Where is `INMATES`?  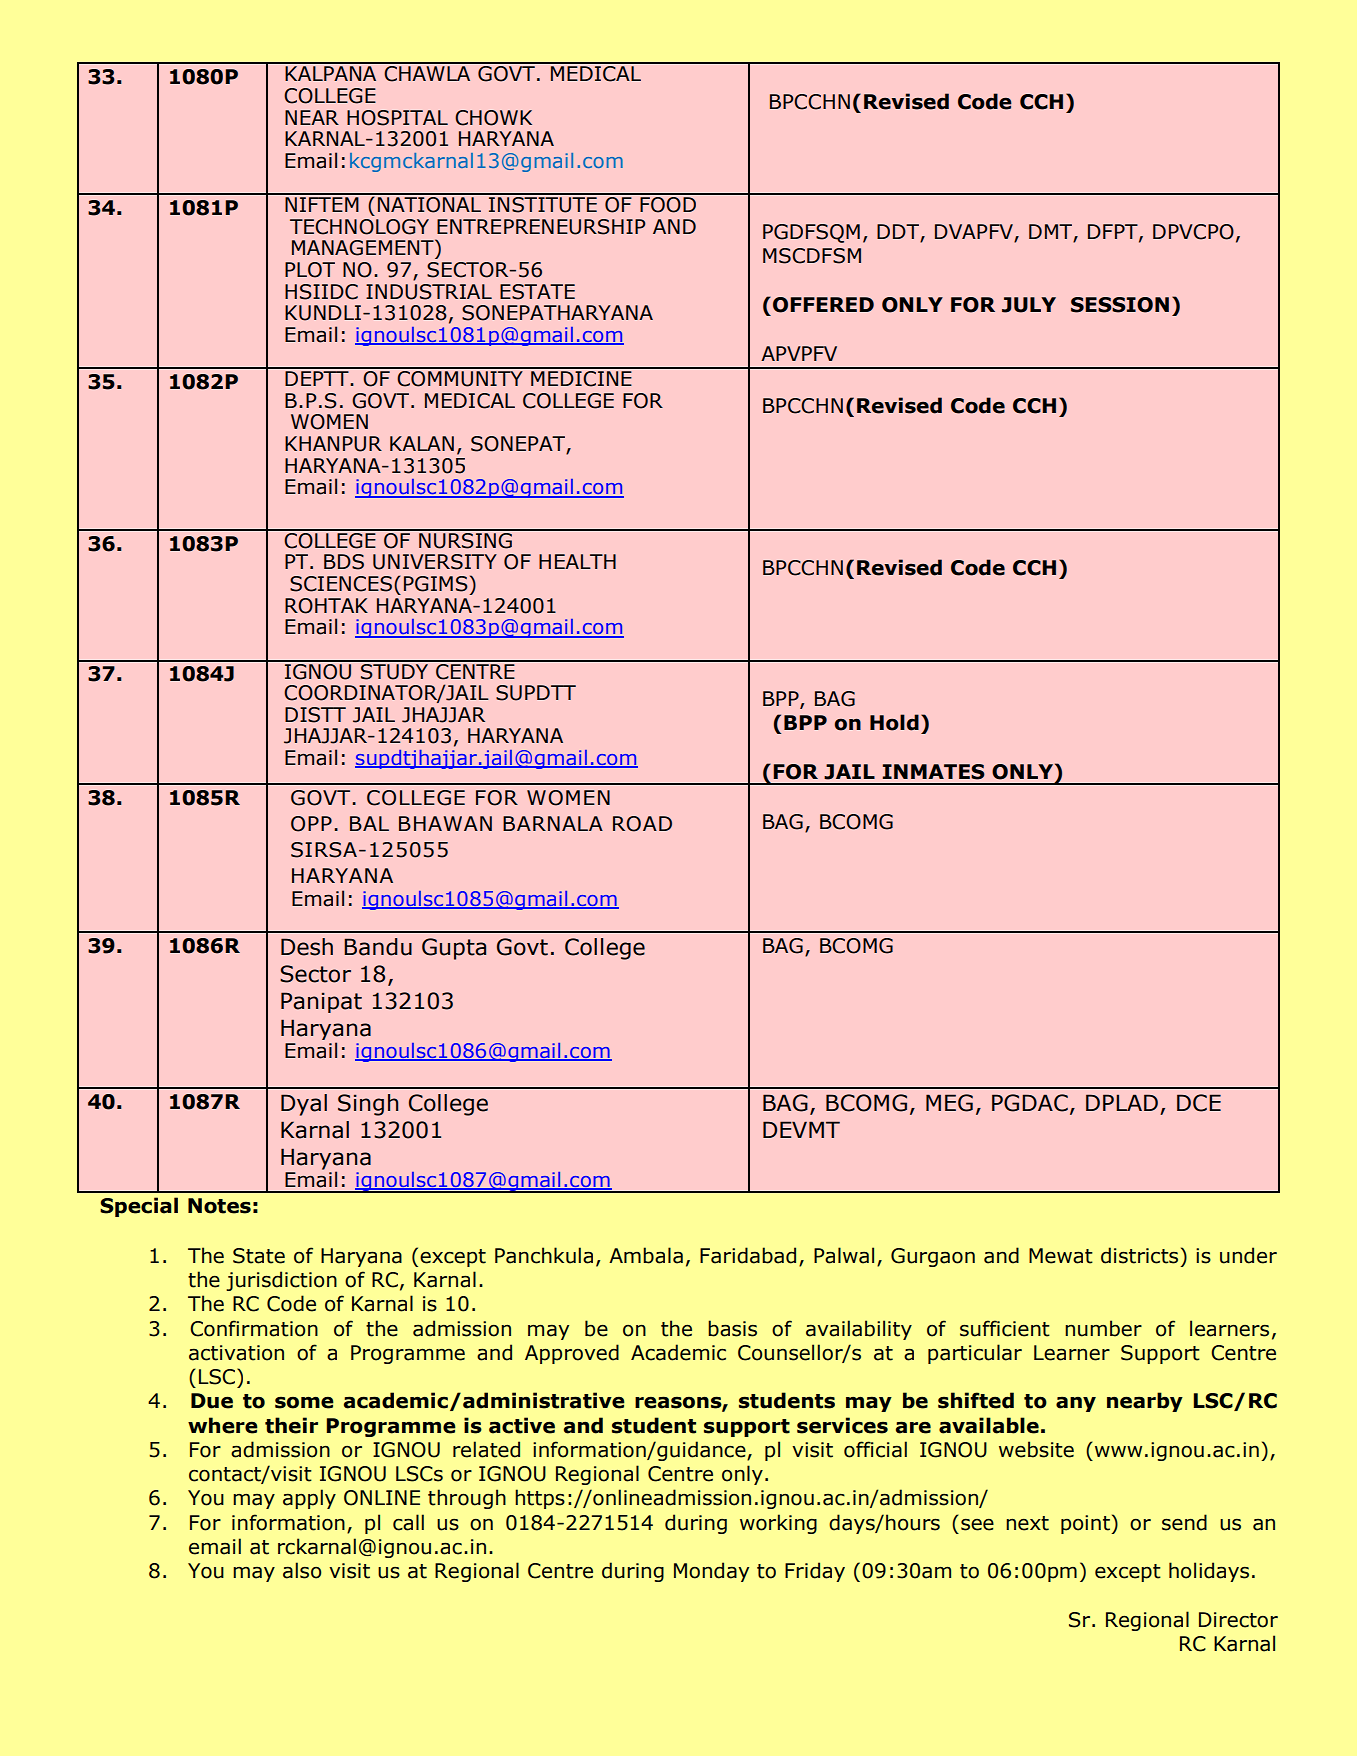
INMATES is located at coordinates (934, 772).
